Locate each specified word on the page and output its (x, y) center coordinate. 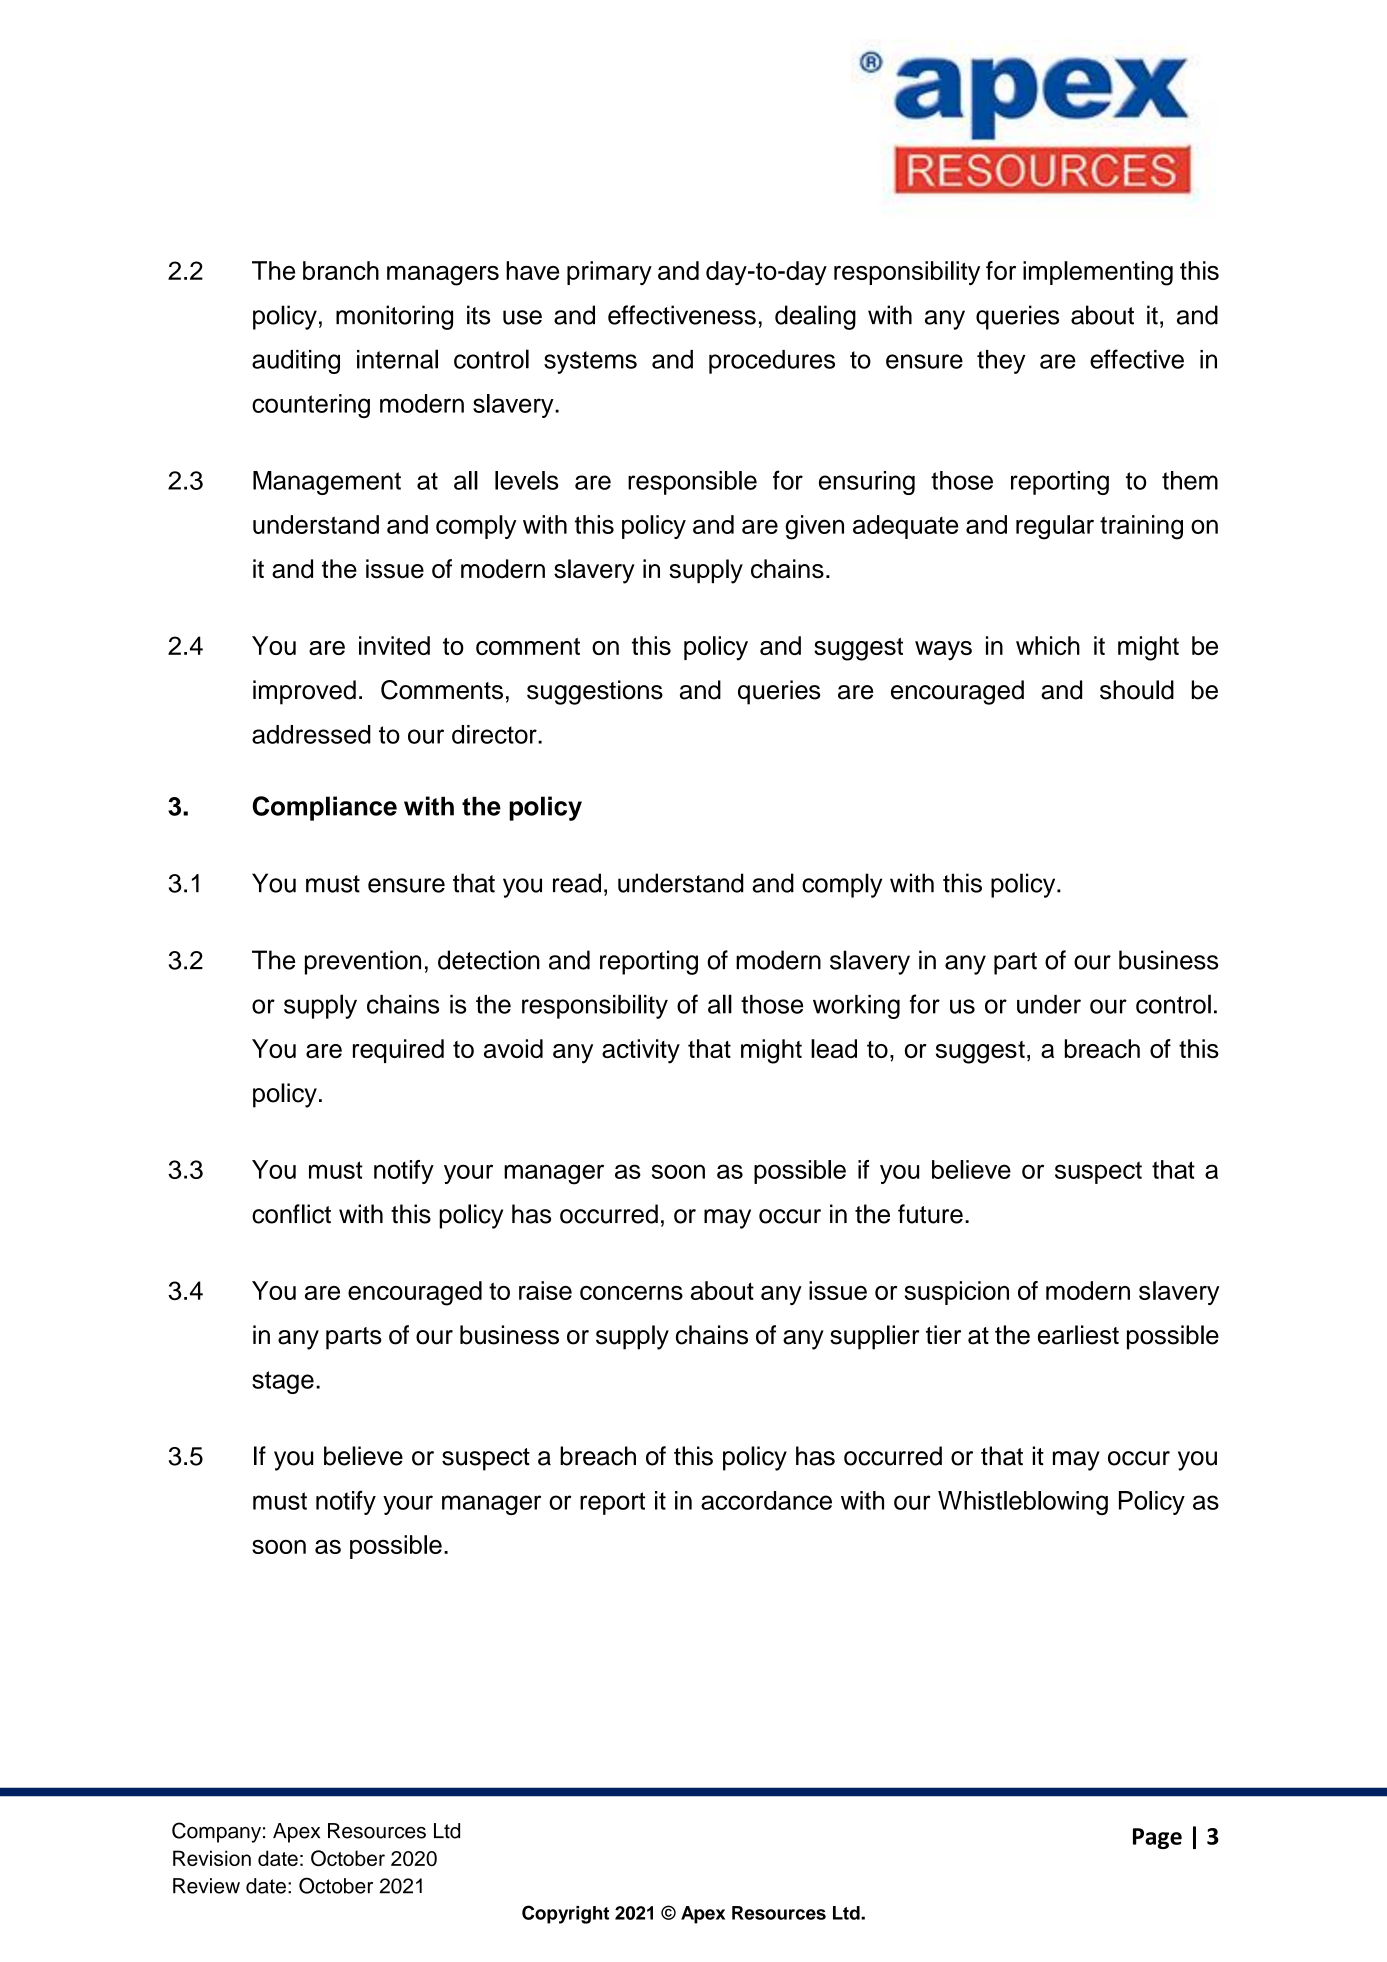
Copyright (565, 1914)
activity (641, 1051)
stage (283, 1382)
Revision (212, 1858)
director (495, 734)
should (1137, 690)
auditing (296, 362)
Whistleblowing (1023, 1503)
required (398, 1051)
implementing (1098, 273)
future (930, 1214)
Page (1157, 1838)
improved (304, 692)
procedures (772, 362)
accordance (766, 1500)
